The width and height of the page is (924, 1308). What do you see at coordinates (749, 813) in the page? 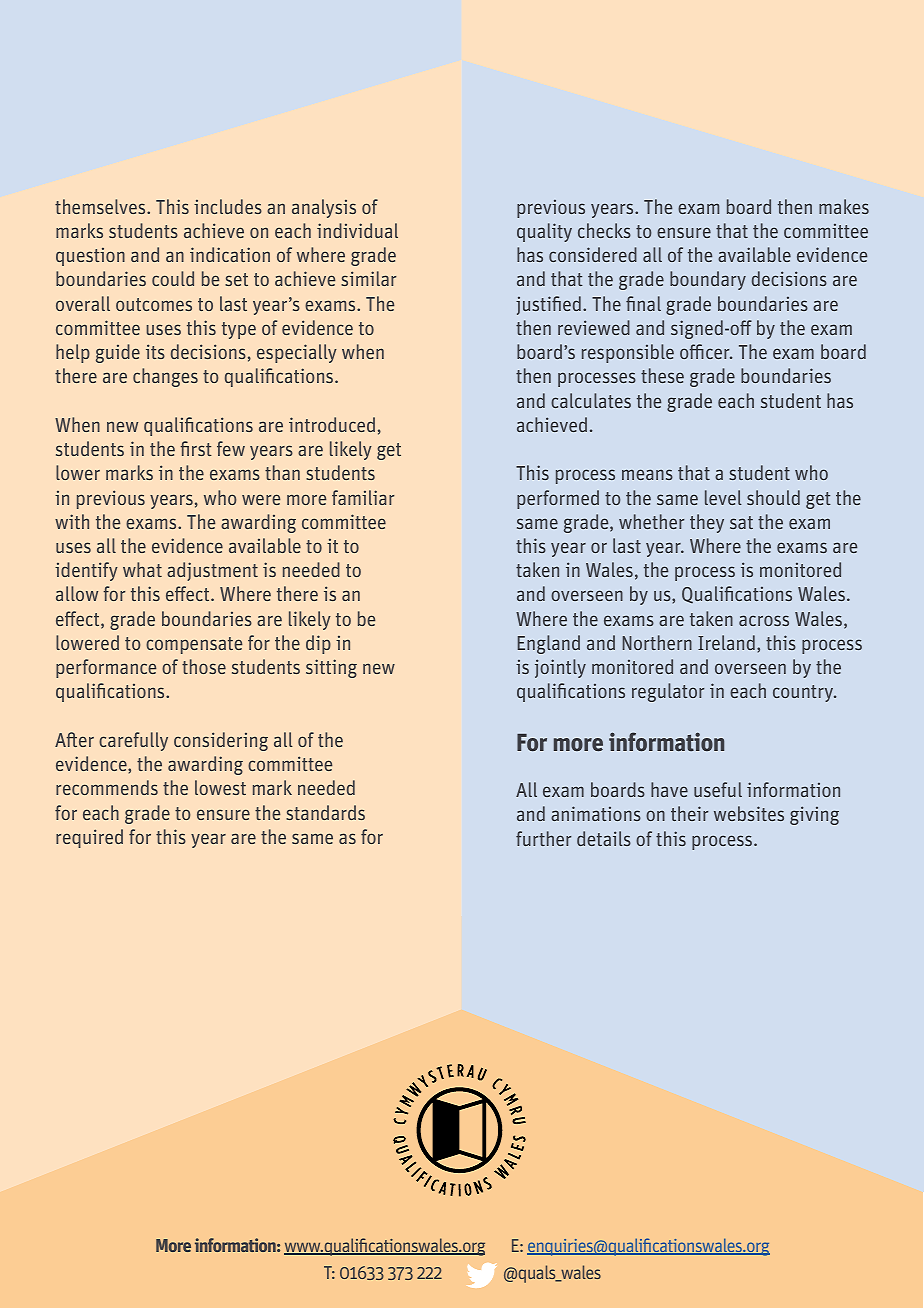
I see `websites` at bounding box center [749, 813].
